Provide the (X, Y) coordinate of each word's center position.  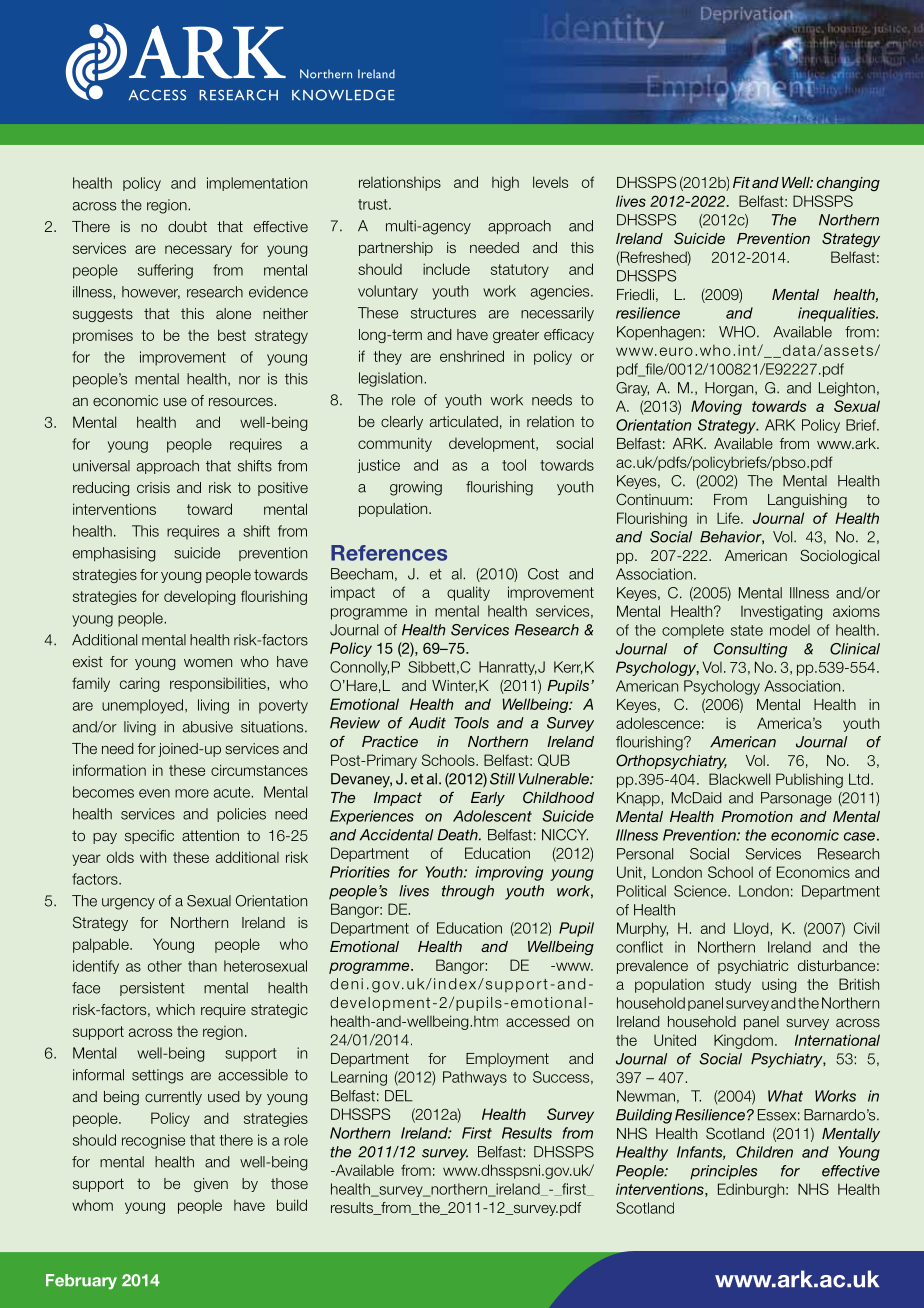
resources (242, 401)
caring (139, 684)
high (505, 183)
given (211, 1185)
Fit (741, 182)
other (165, 966)
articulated (464, 421)
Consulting (750, 650)
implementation (257, 184)
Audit (427, 723)
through (468, 892)
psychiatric (753, 967)
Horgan (730, 389)
